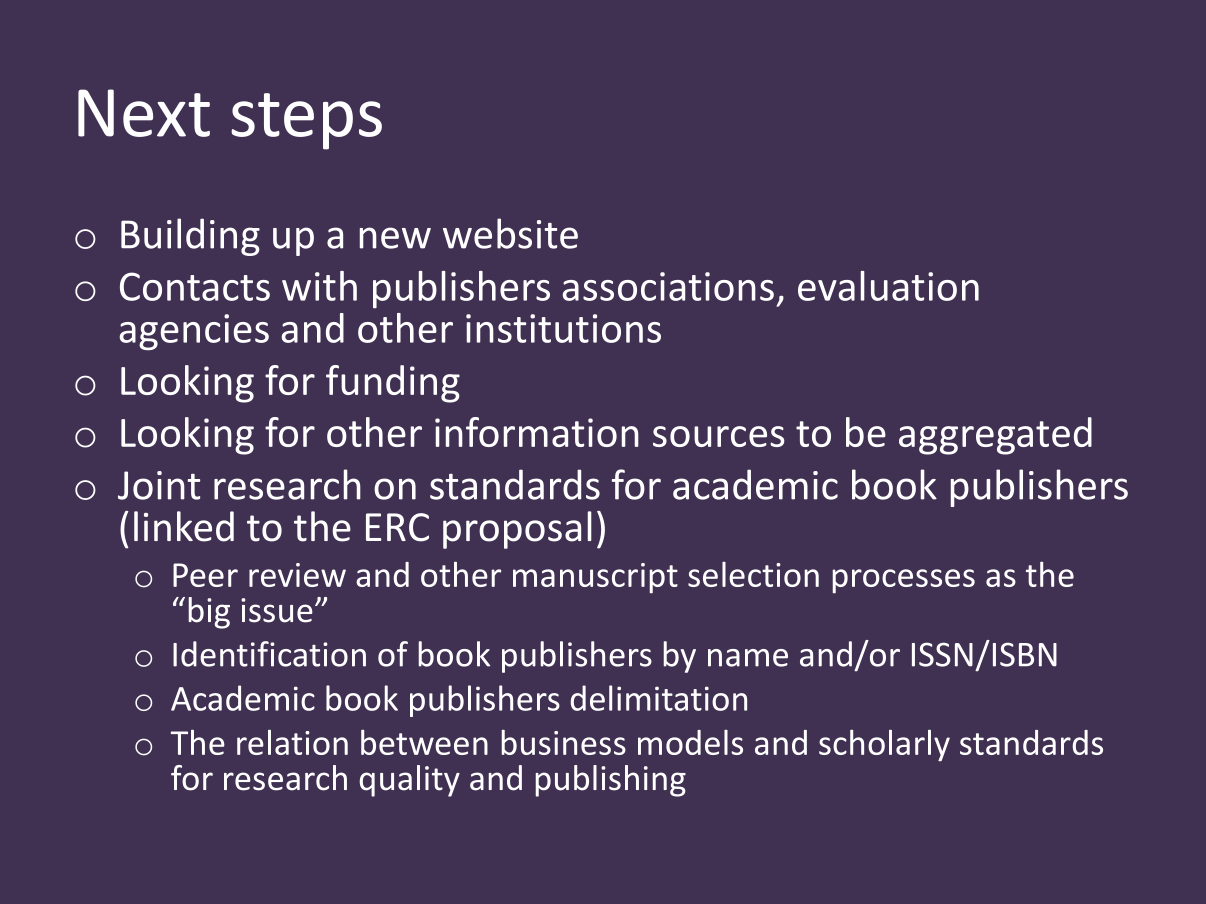 The image size is (1206, 904). Describe the element at coordinates (159, 485) in the image. I see `Joint` at that location.
